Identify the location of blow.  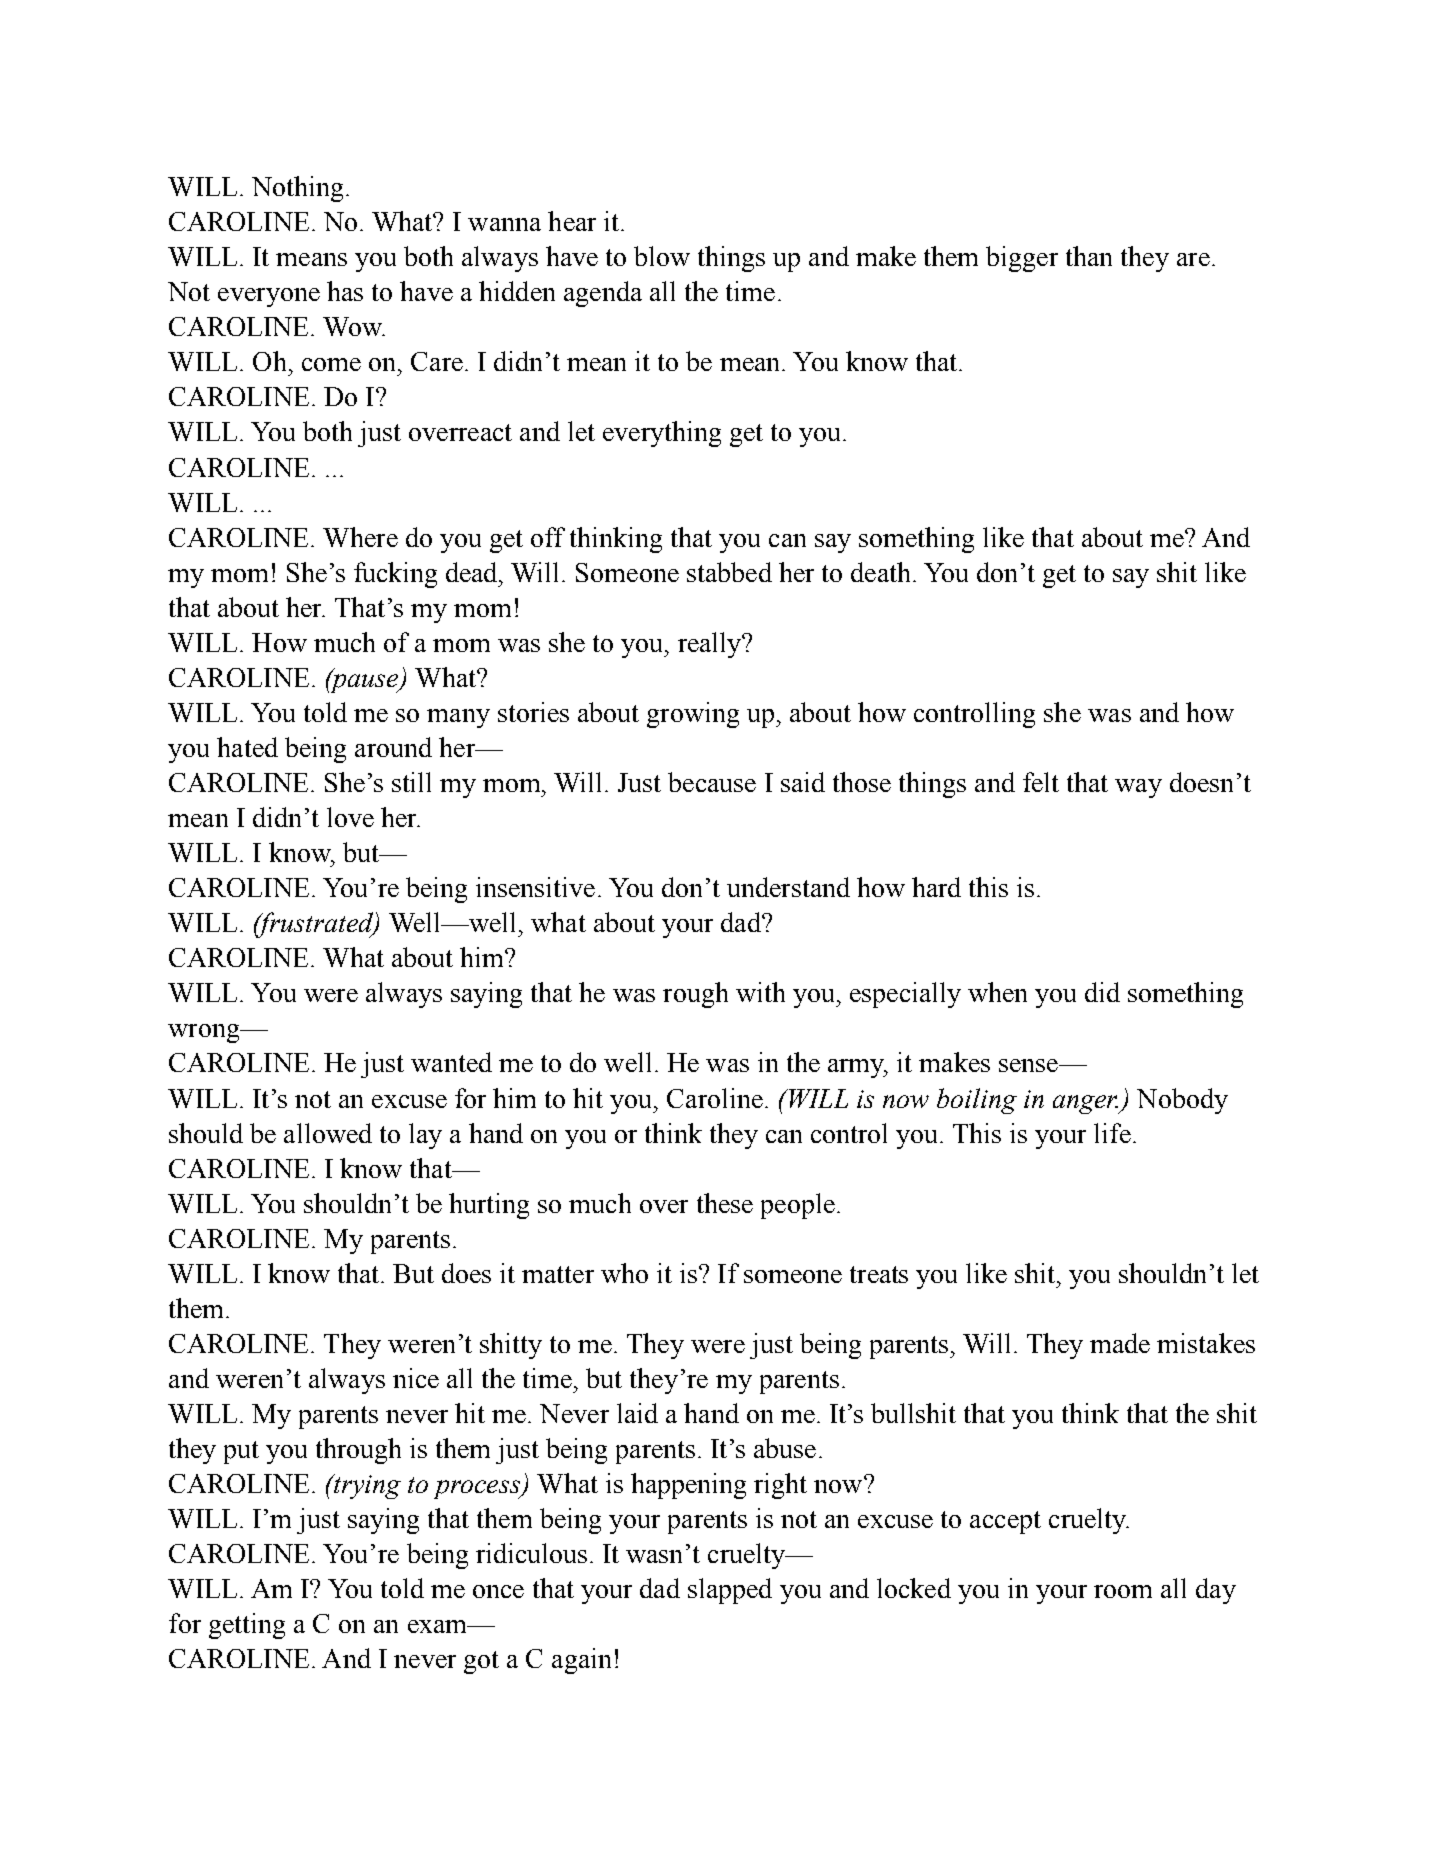
(662, 256).
